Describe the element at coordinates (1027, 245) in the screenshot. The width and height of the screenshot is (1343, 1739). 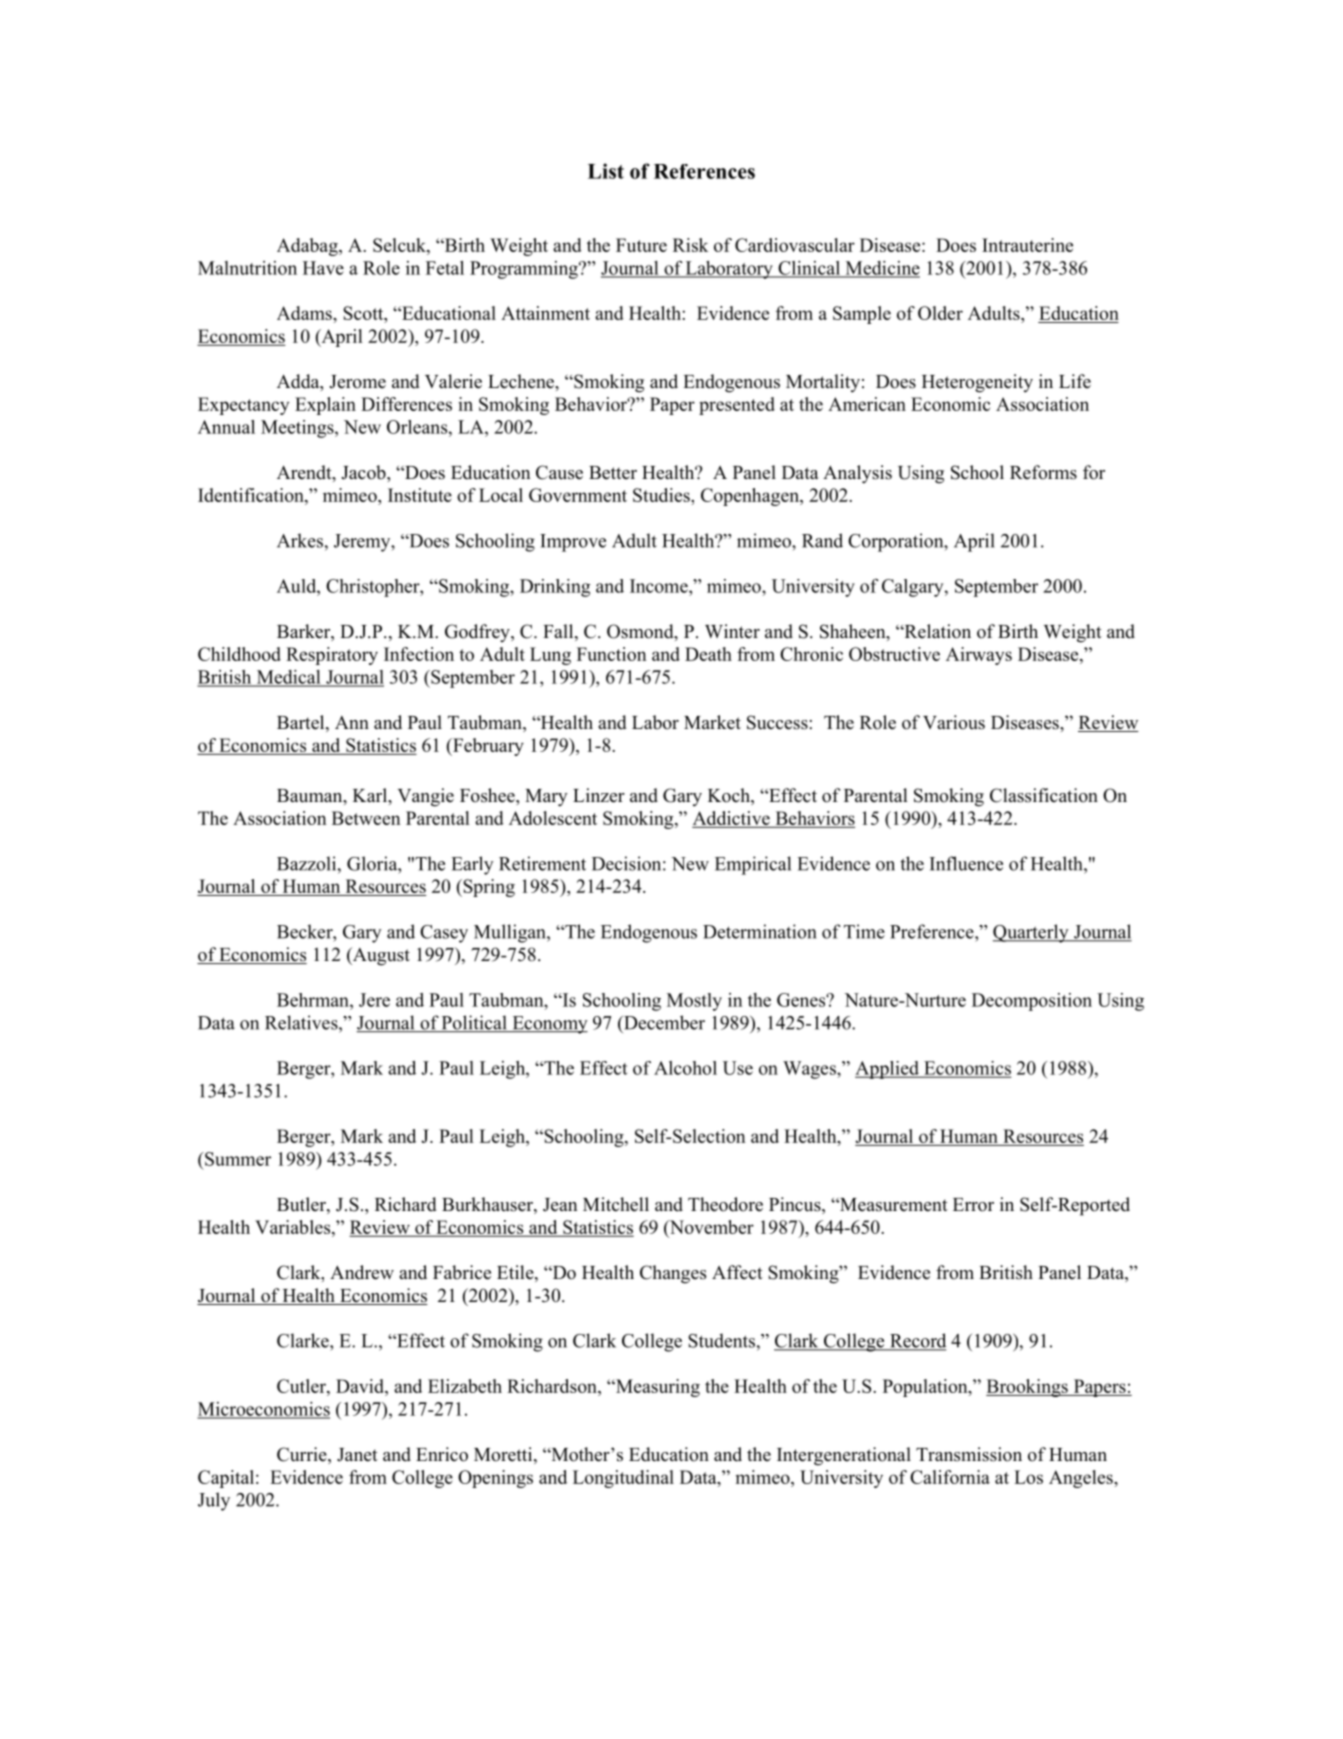
I see `Intrauterine` at that location.
